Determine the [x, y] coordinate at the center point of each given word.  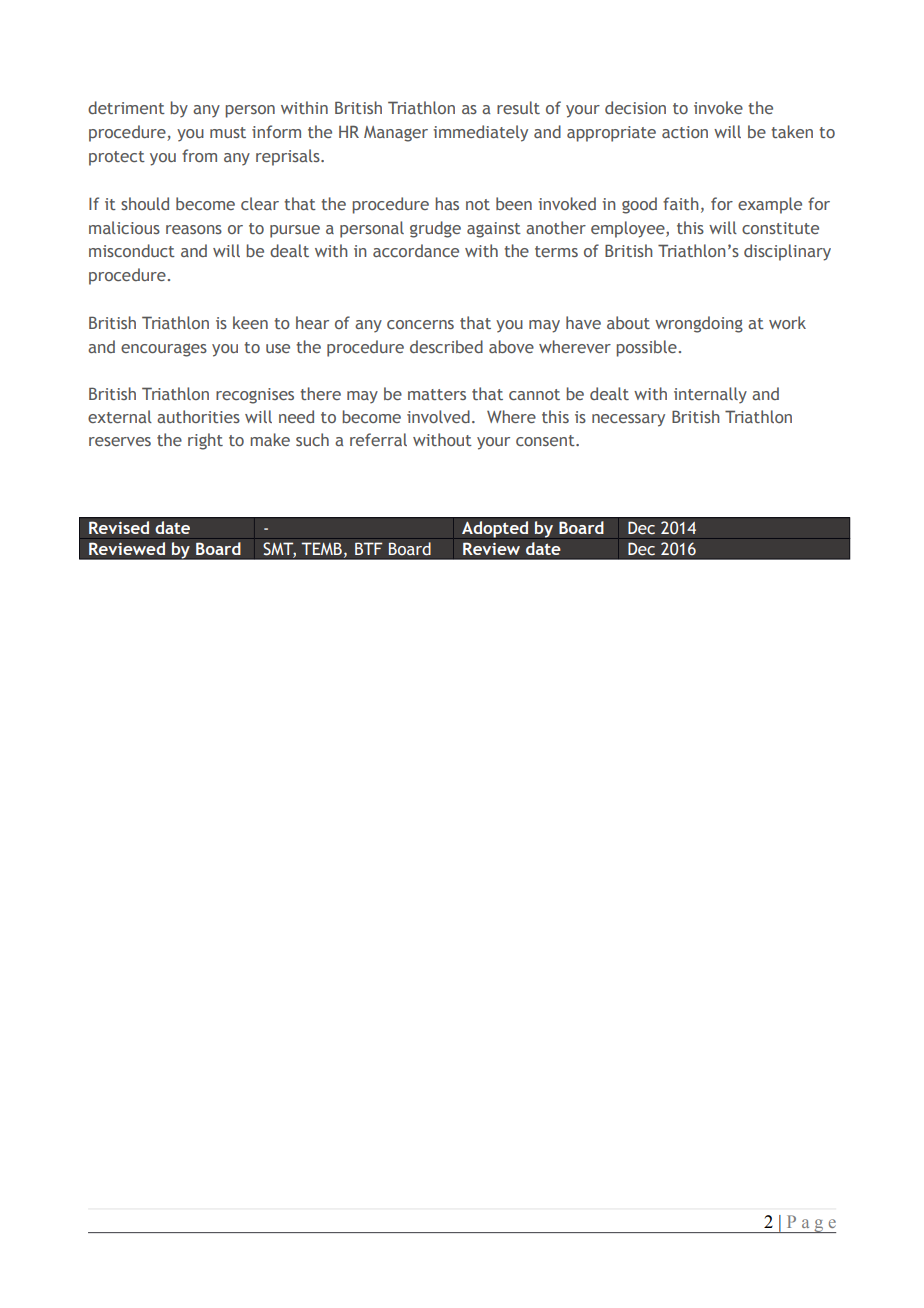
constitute [780, 228]
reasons [194, 229]
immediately [480, 133]
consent [546, 440]
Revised [119, 527]
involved [438, 416]
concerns [420, 324]
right [205, 441]
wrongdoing [699, 324]
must [228, 132]
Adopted [495, 529]
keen [250, 322]
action [685, 132]
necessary [628, 420]
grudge [435, 229]
